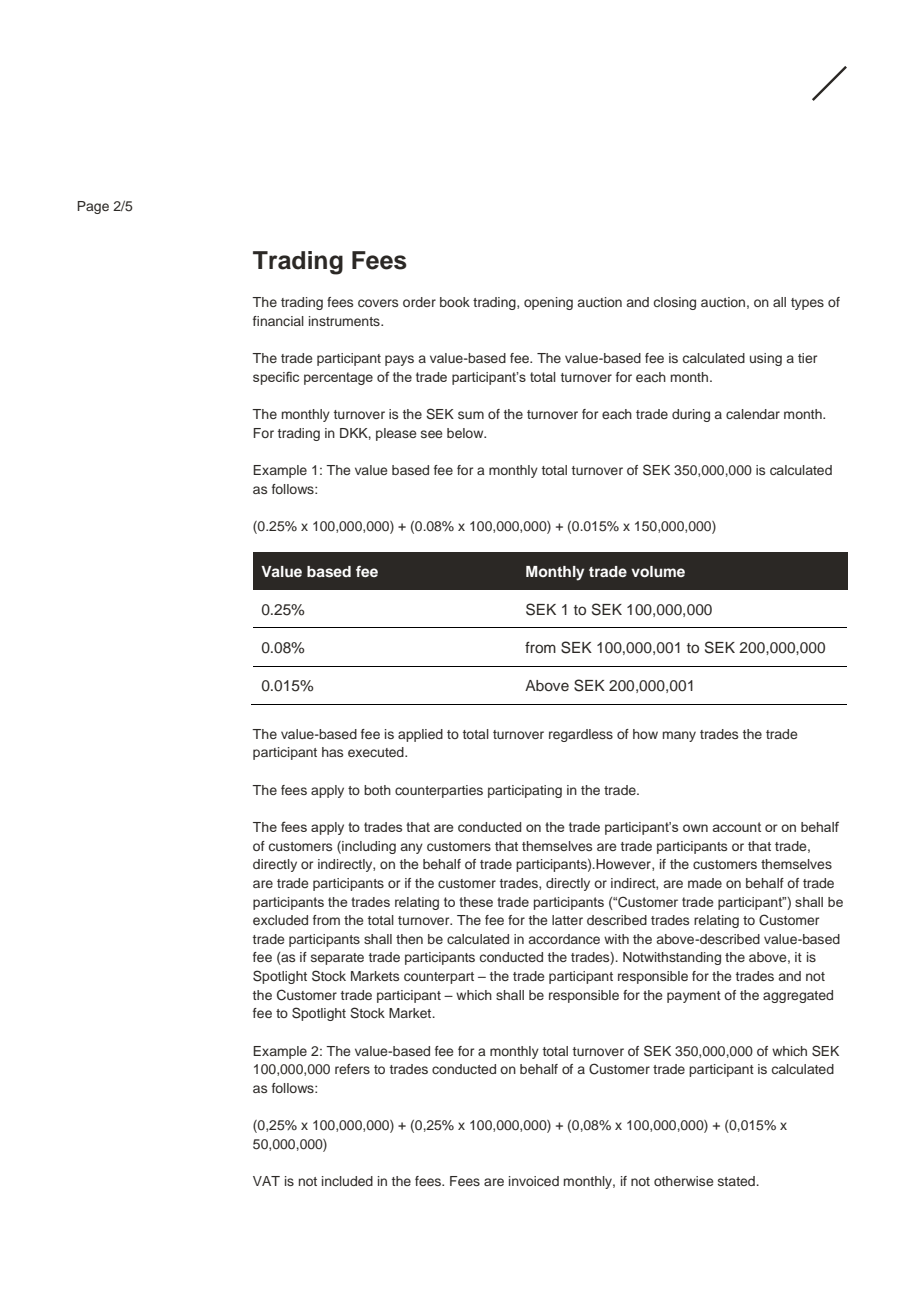 The height and width of the screenshot is (1308, 924). I want to click on closing, so click(675, 303).
